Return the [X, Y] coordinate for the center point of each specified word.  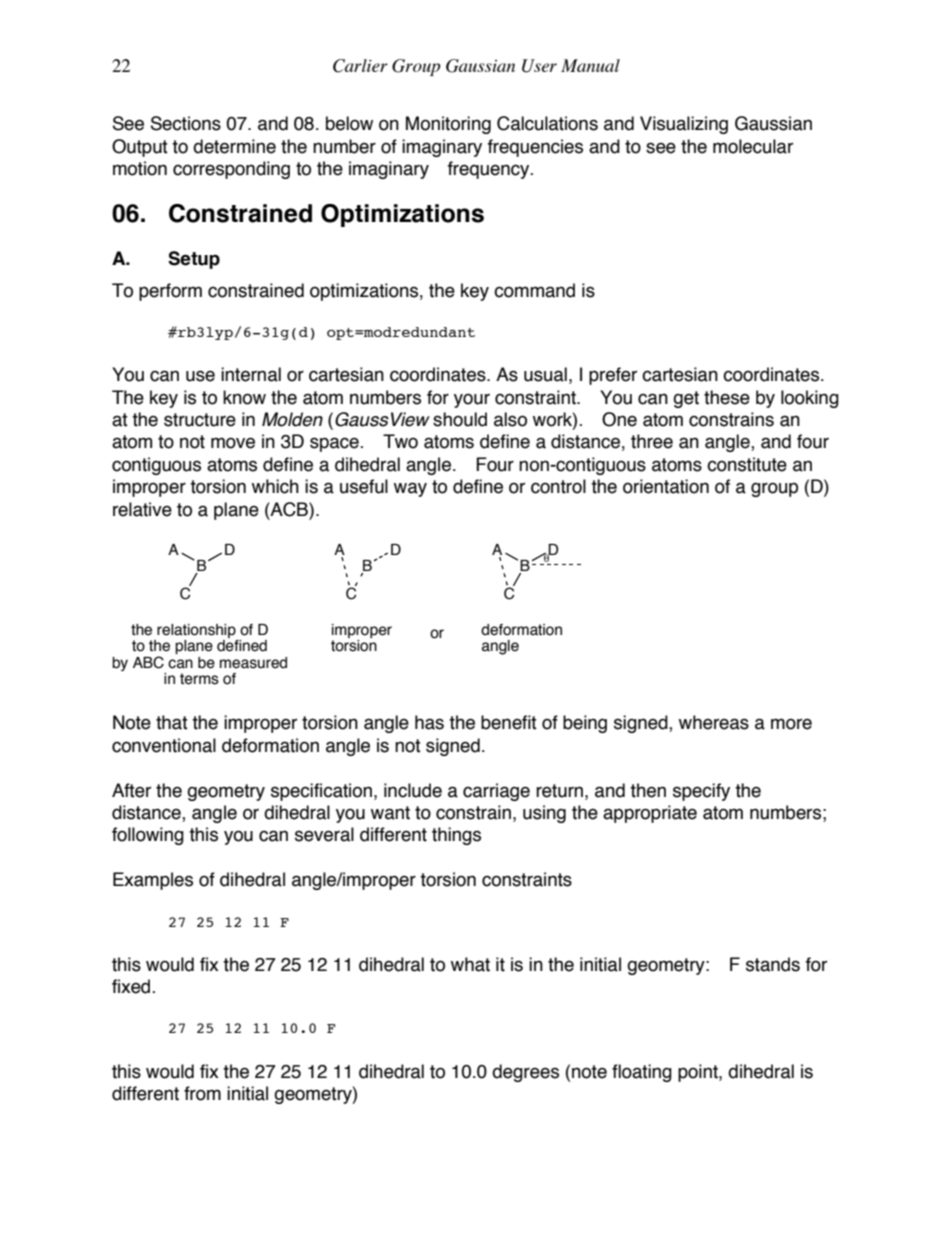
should [460, 419]
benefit [509, 722]
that [172, 722]
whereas [714, 722]
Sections [186, 123]
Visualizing [684, 125]
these [727, 397]
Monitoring [448, 125]
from [202, 1093]
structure [200, 420]
